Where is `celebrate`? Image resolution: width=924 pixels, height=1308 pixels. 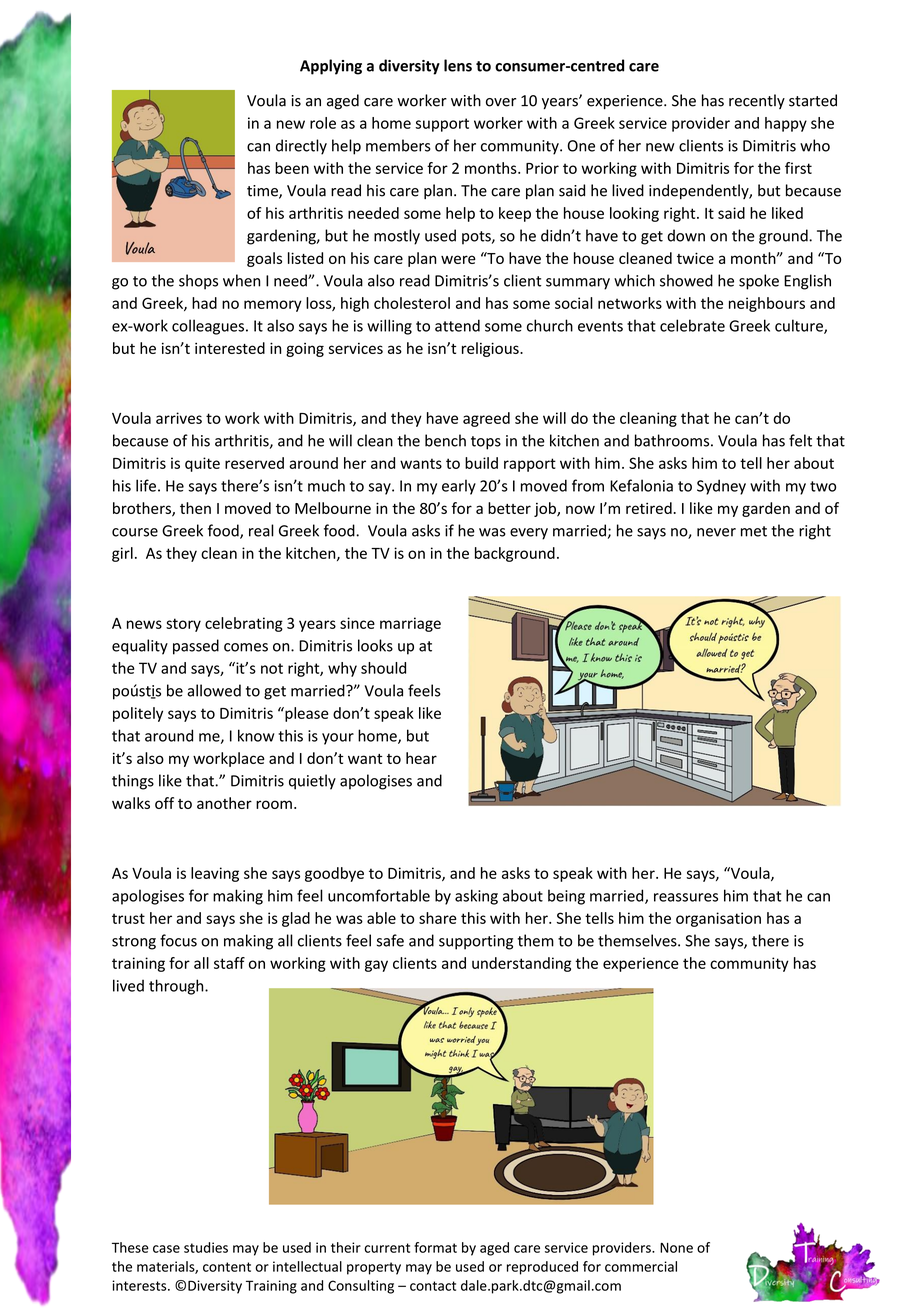 celebrate is located at coordinates (692, 325).
